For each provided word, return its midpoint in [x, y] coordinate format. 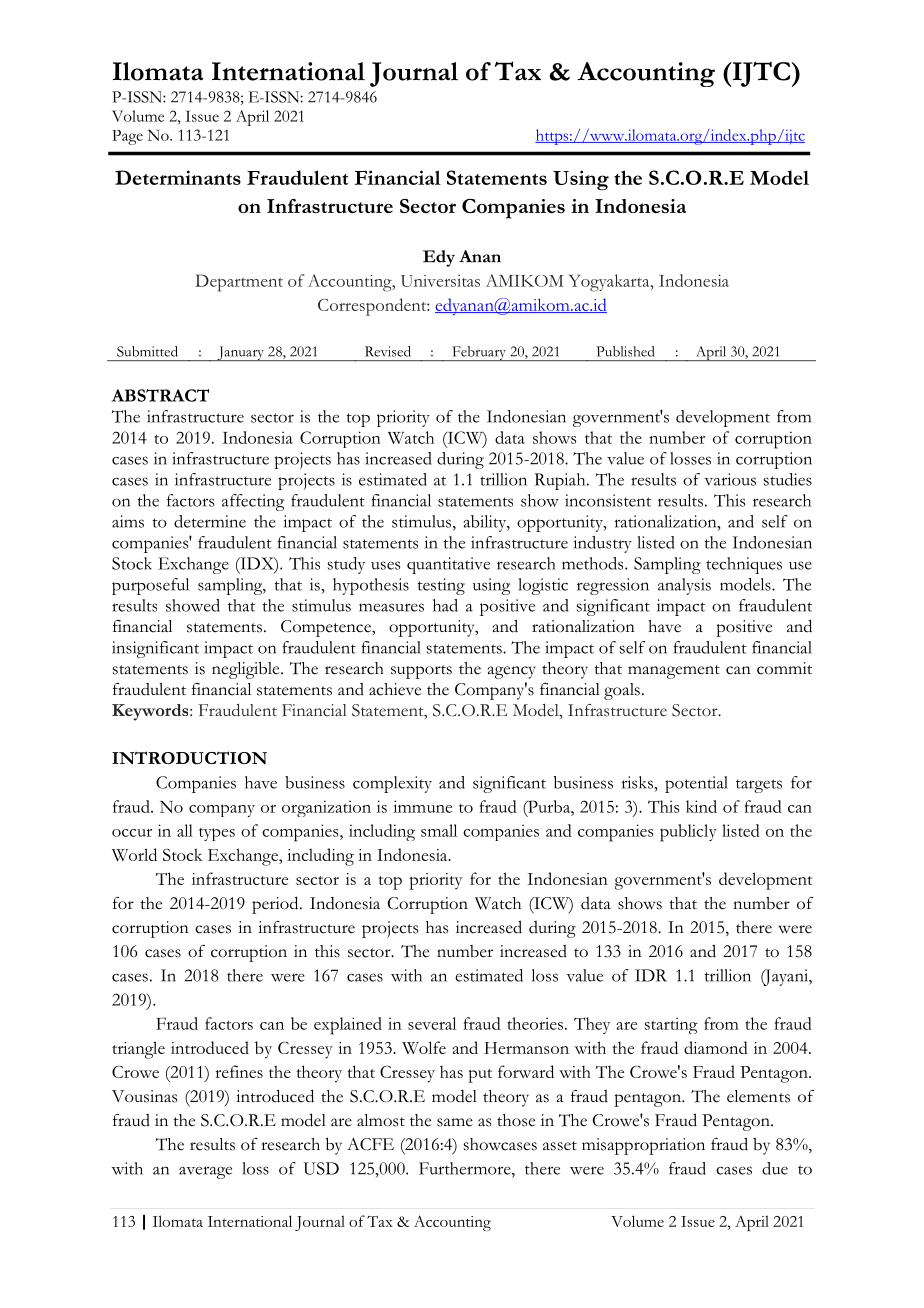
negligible [247, 670]
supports [421, 672]
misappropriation [643, 1146]
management [674, 672]
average [205, 1172]
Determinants [178, 177]
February [479, 353]
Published [625, 351]
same [455, 1122]
